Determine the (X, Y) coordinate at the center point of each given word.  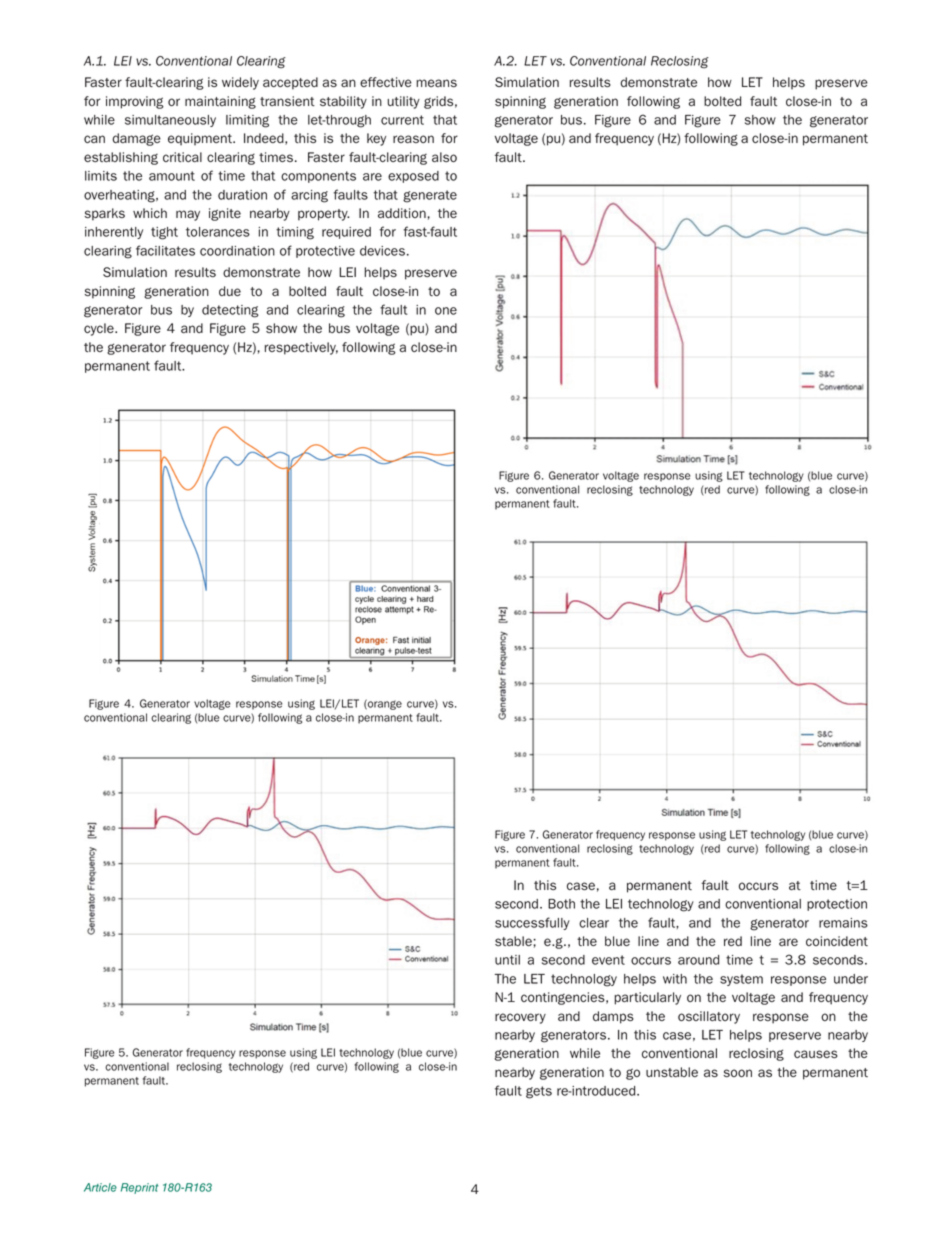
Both (561, 904)
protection (837, 905)
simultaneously (170, 121)
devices (382, 251)
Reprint (139, 1188)
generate (430, 196)
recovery (520, 1018)
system (741, 980)
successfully (532, 923)
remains (843, 923)
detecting (230, 311)
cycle (100, 329)
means (436, 83)
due (230, 291)
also (444, 157)
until (507, 960)
